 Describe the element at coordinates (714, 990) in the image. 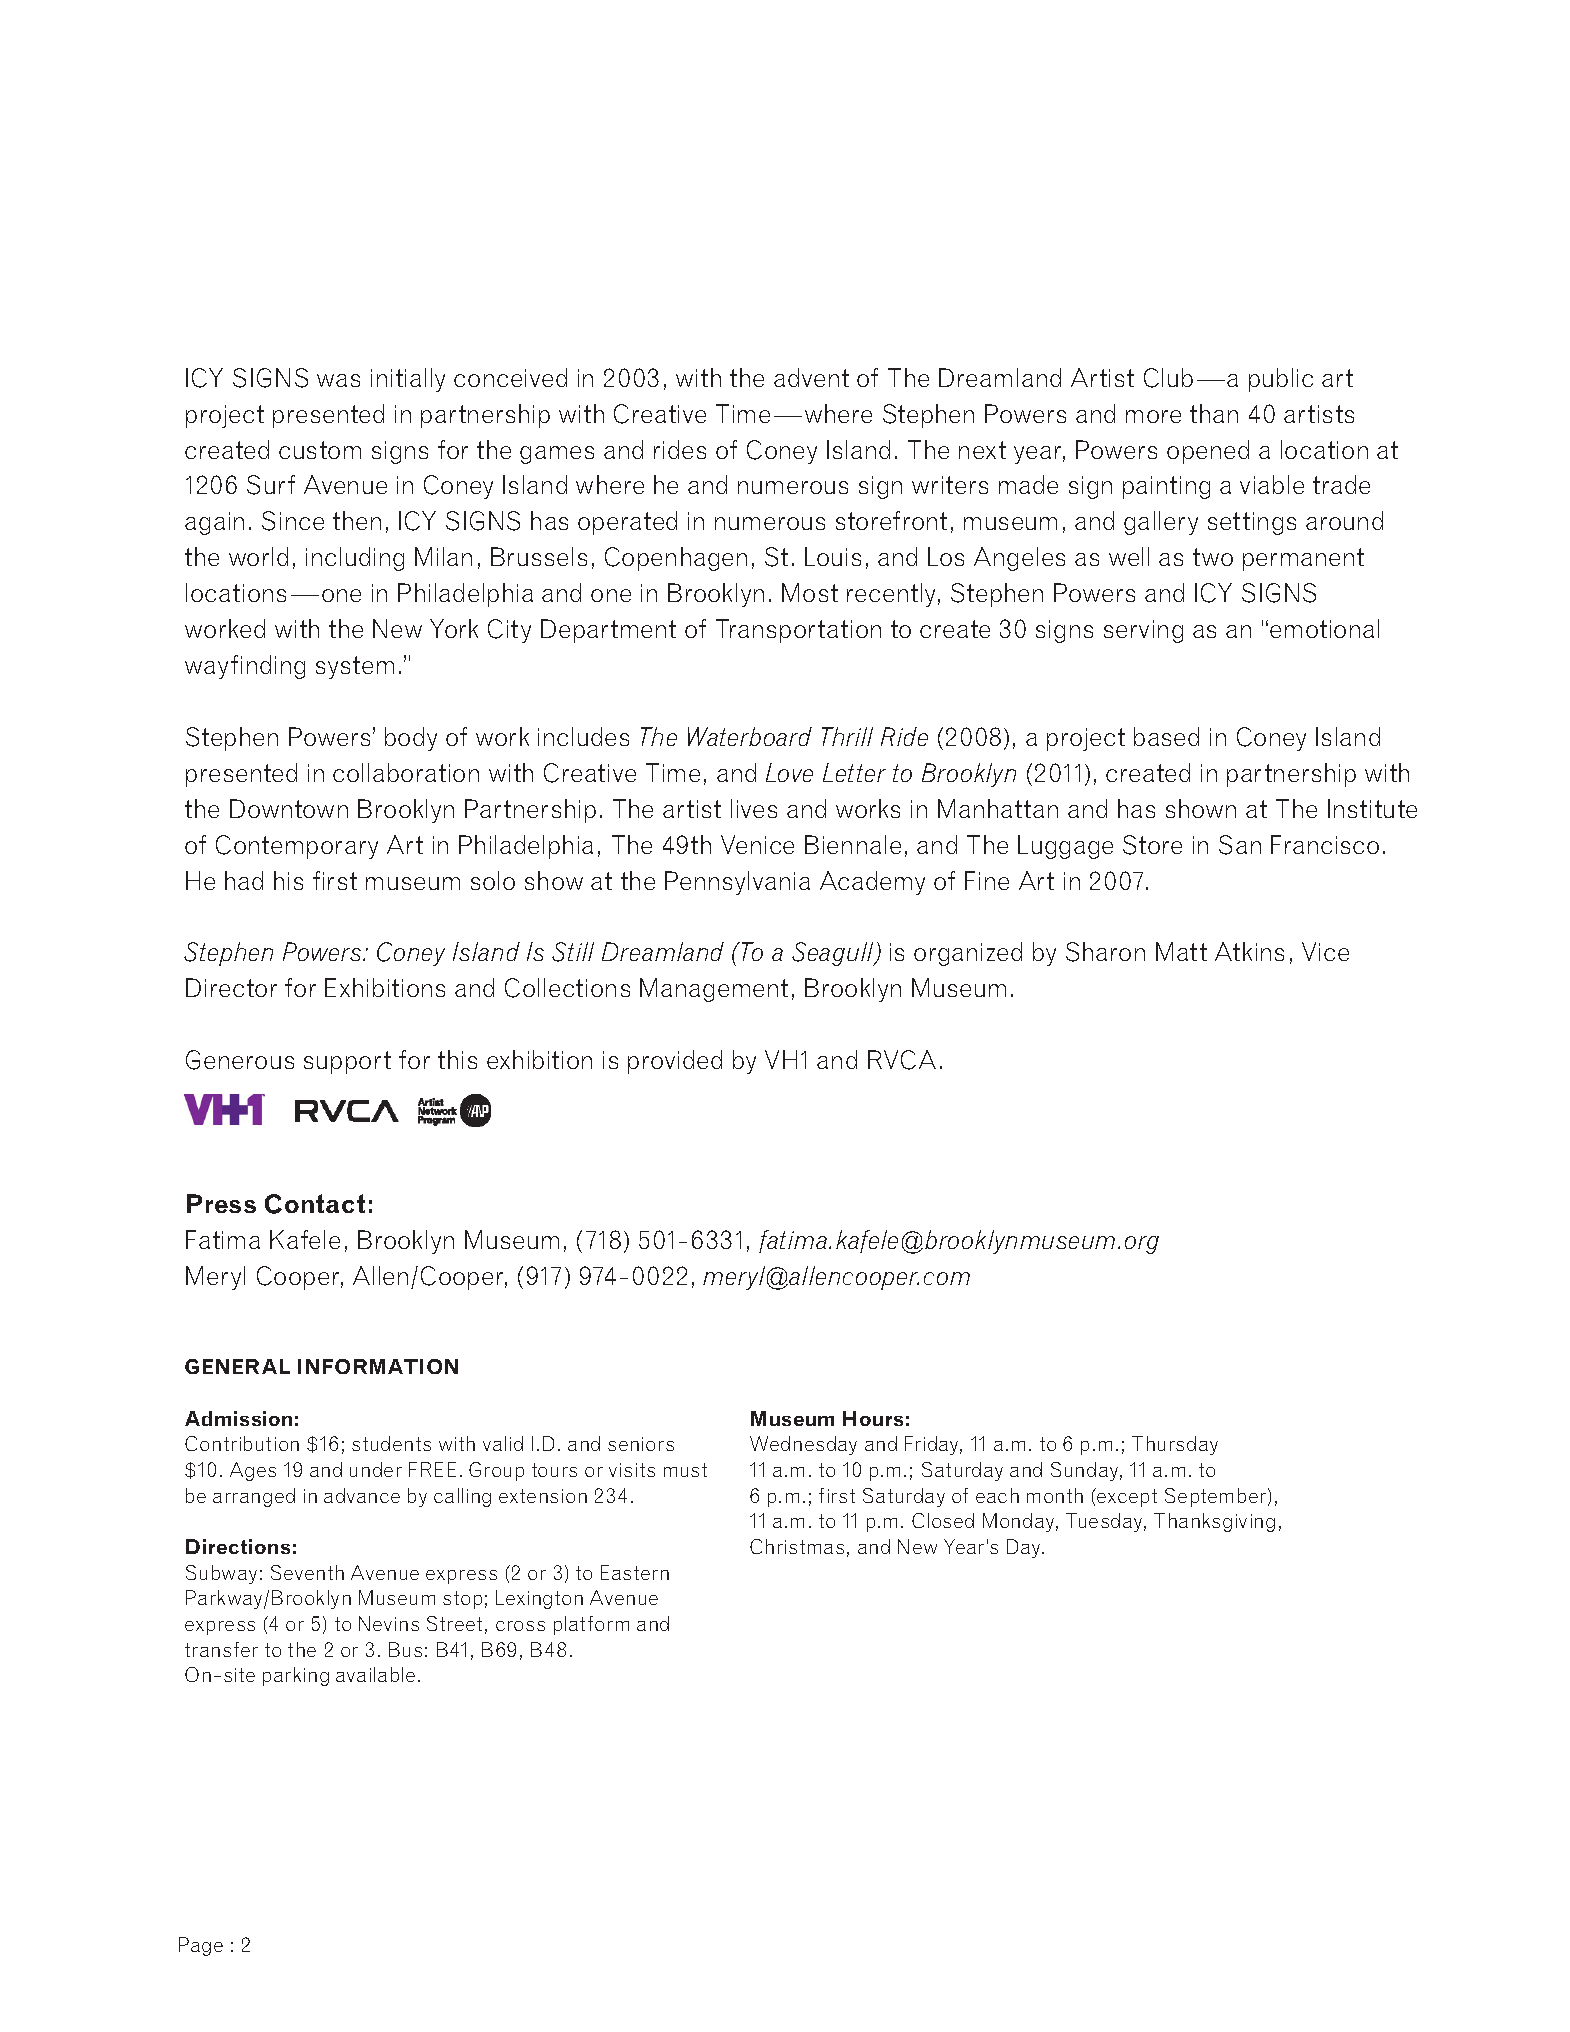

I see `Management` at that location.
